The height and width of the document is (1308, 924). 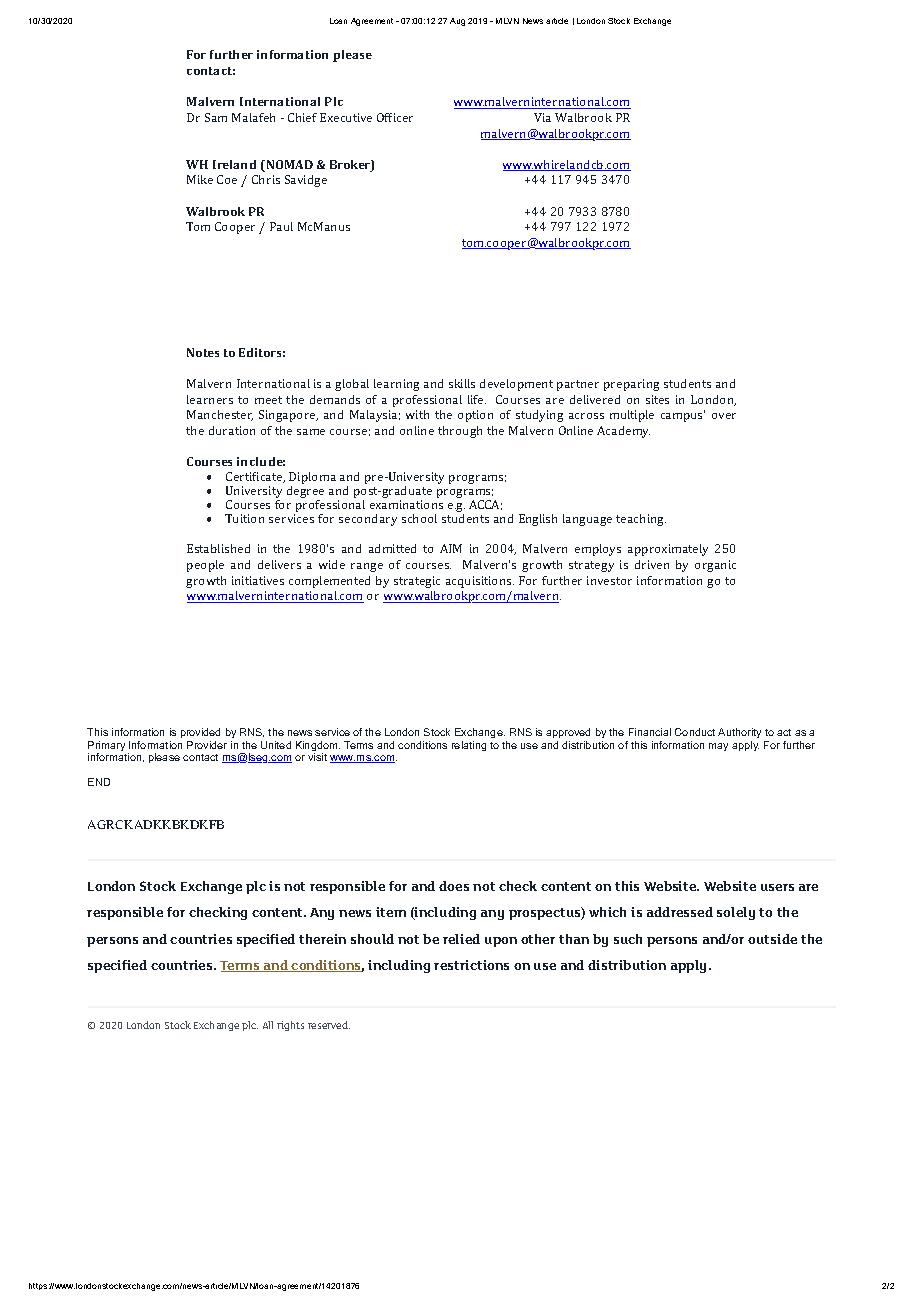 What do you see at coordinates (200, 179) in the document?
I see `Mike` at bounding box center [200, 179].
